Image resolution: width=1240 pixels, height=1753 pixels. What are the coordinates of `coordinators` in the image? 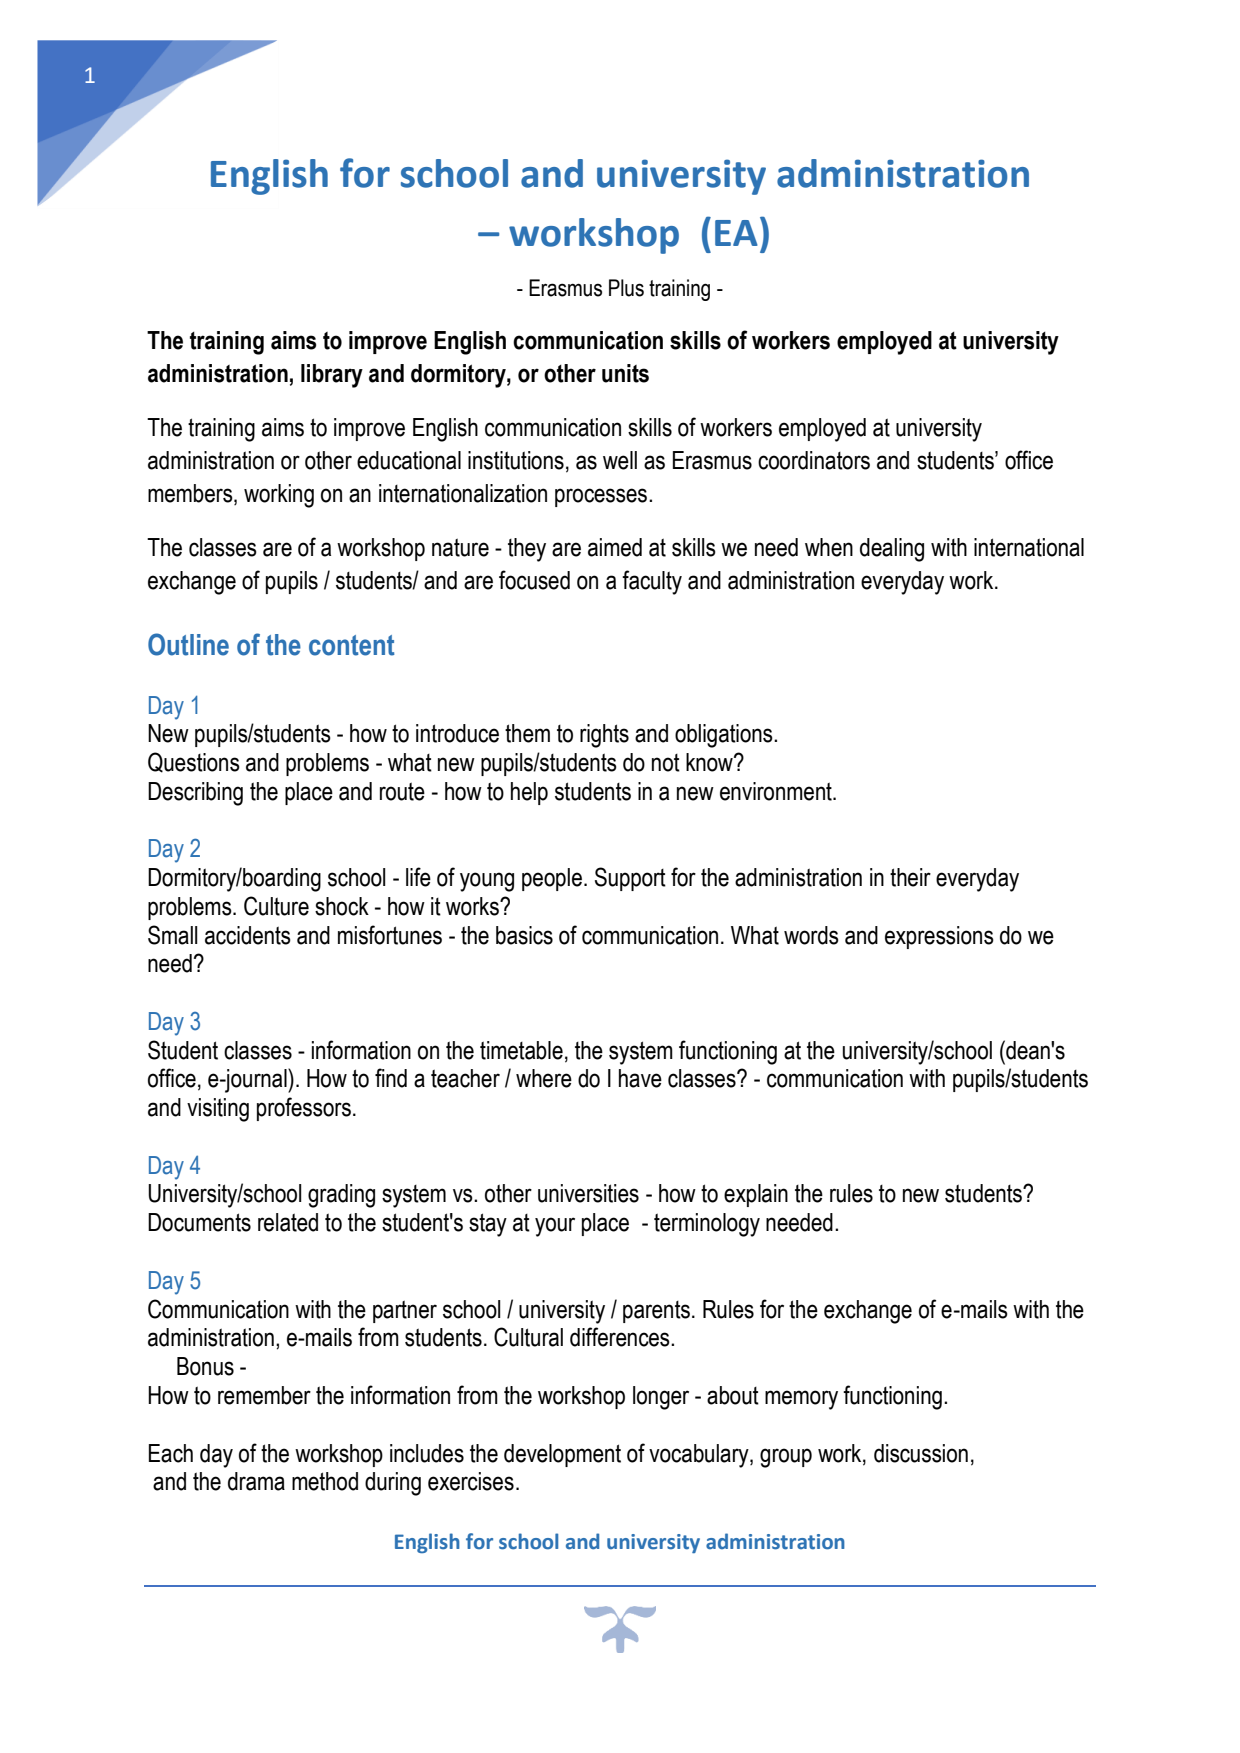 It's located at (814, 460).
